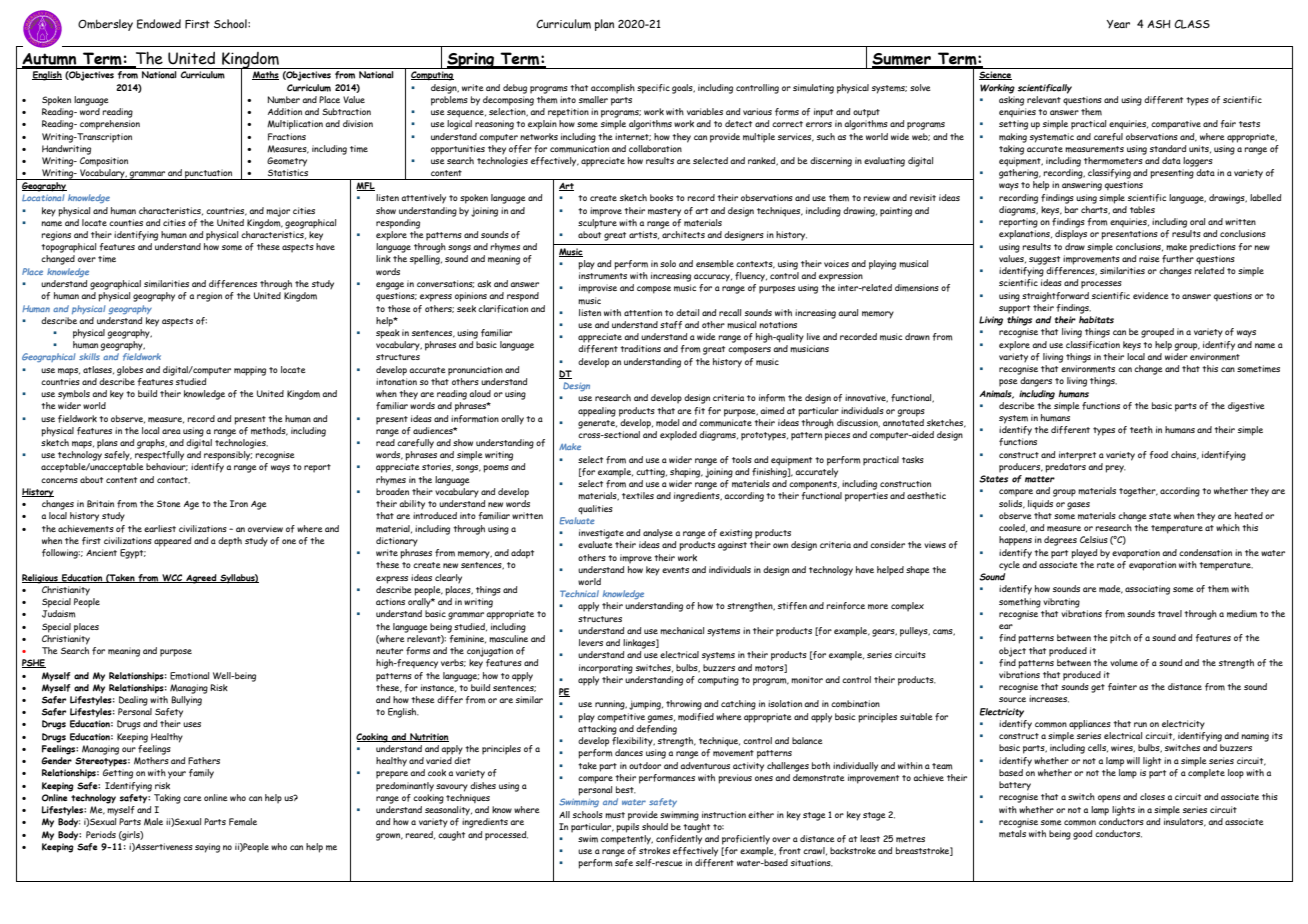  What do you see at coordinates (1141, 429) in the screenshot?
I see `teeth` at bounding box center [1141, 429].
